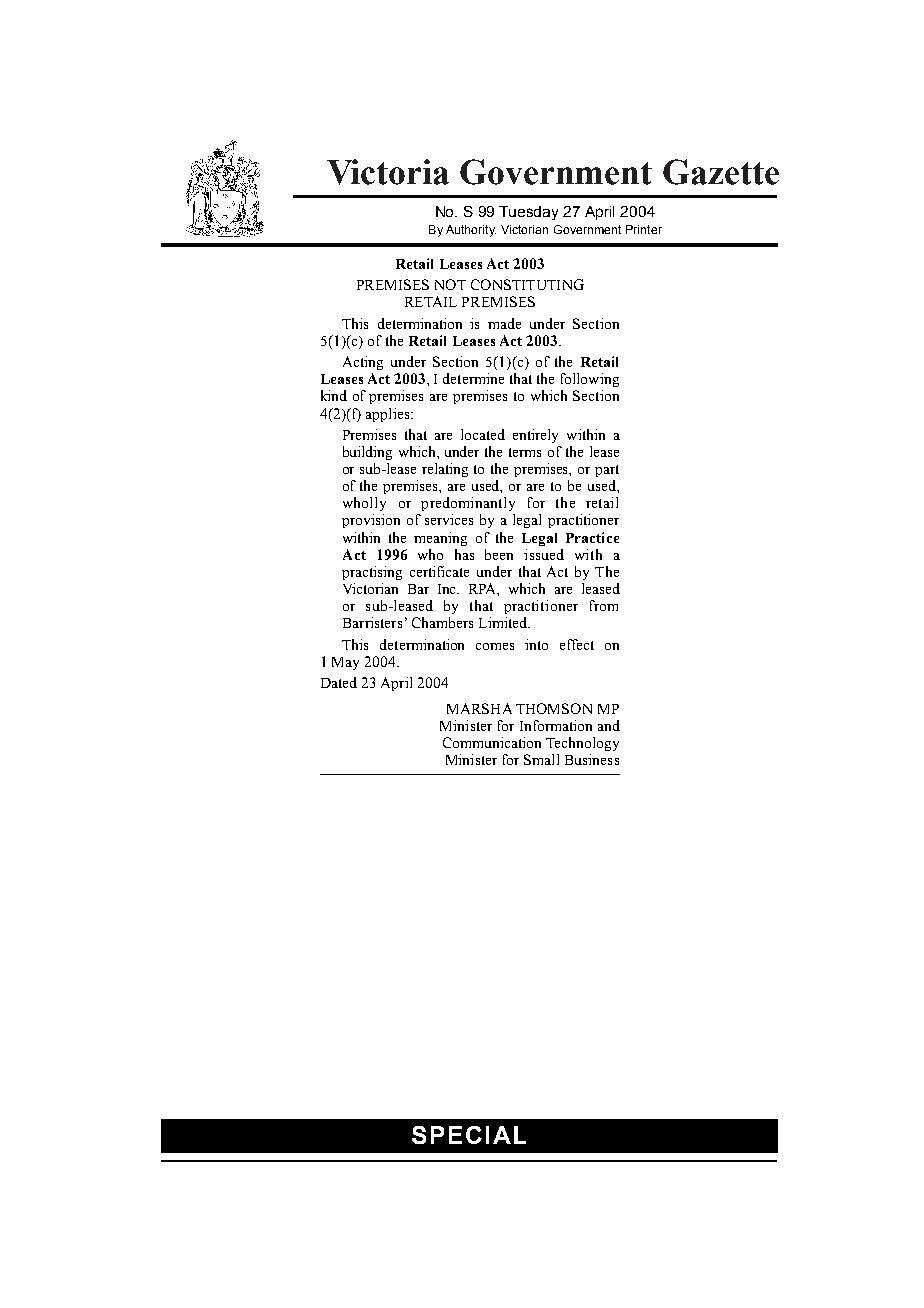 The width and height of the page is (924, 1308). What do you see at coordinates (469, 1135) in the page?
I see `SPECIAL` at bounding box center [469, 1135].
